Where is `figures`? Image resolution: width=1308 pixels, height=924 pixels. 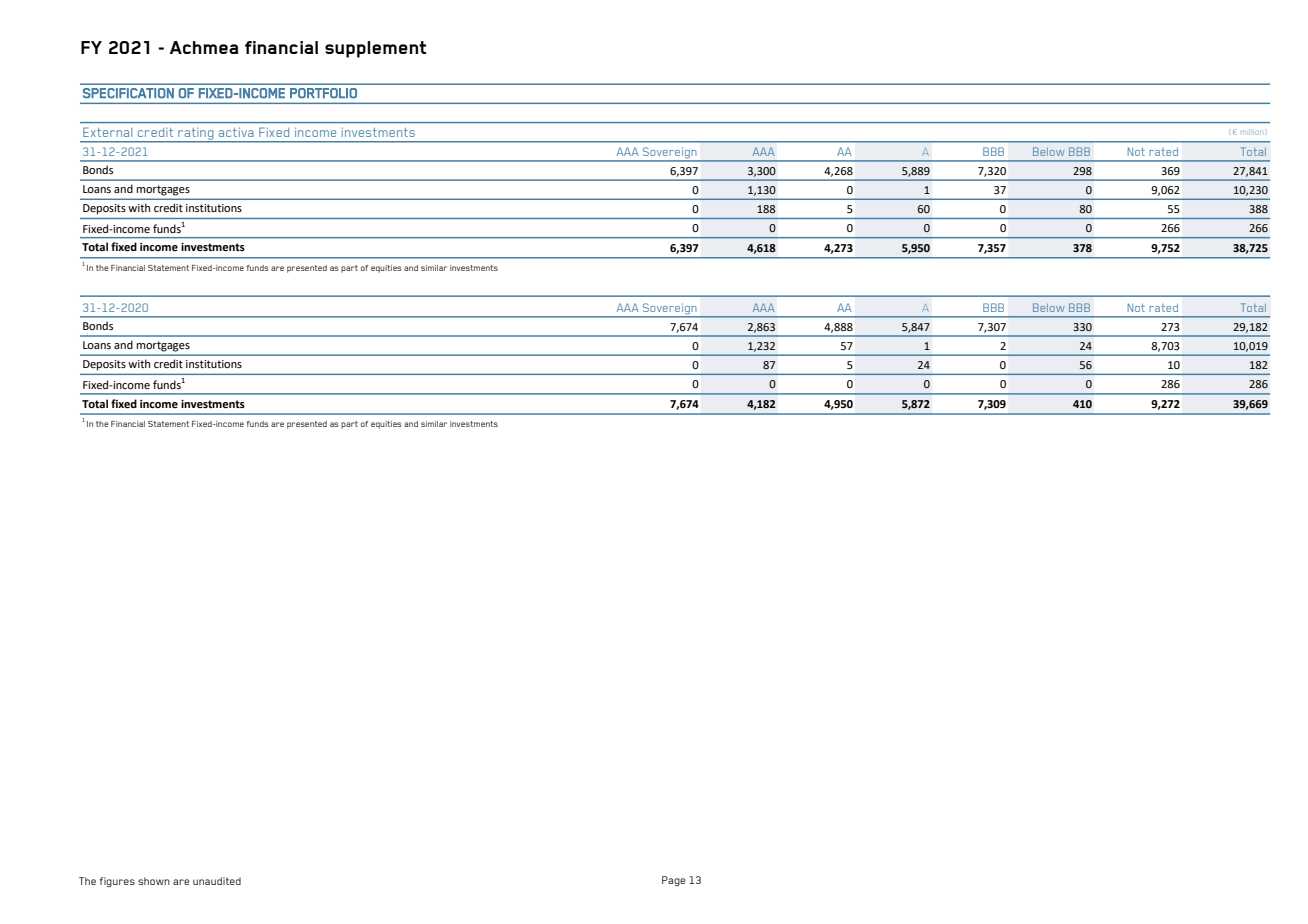
figures is located at coordinates (117, 882).
